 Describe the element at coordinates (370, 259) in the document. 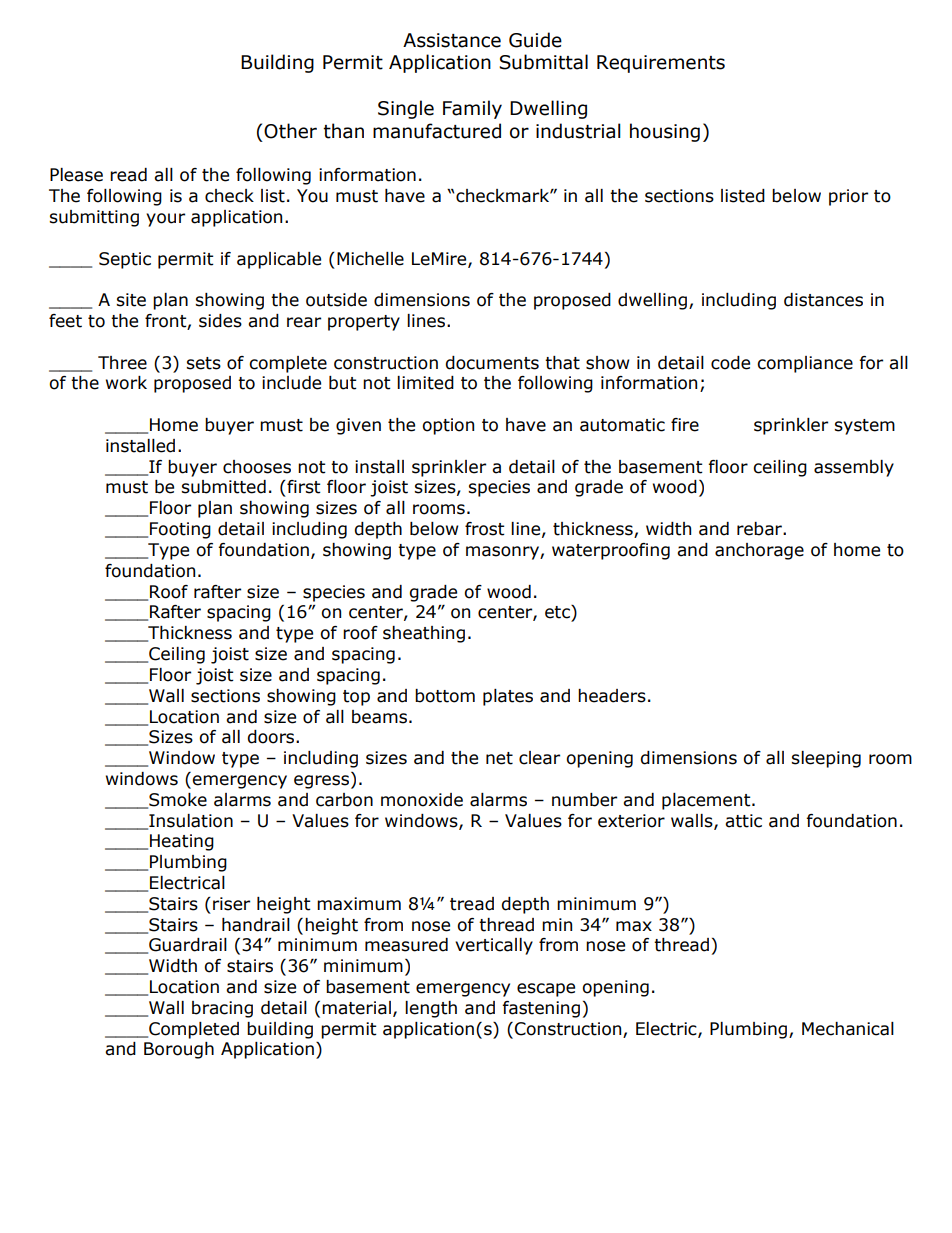

I see `Michelle` at that location.
